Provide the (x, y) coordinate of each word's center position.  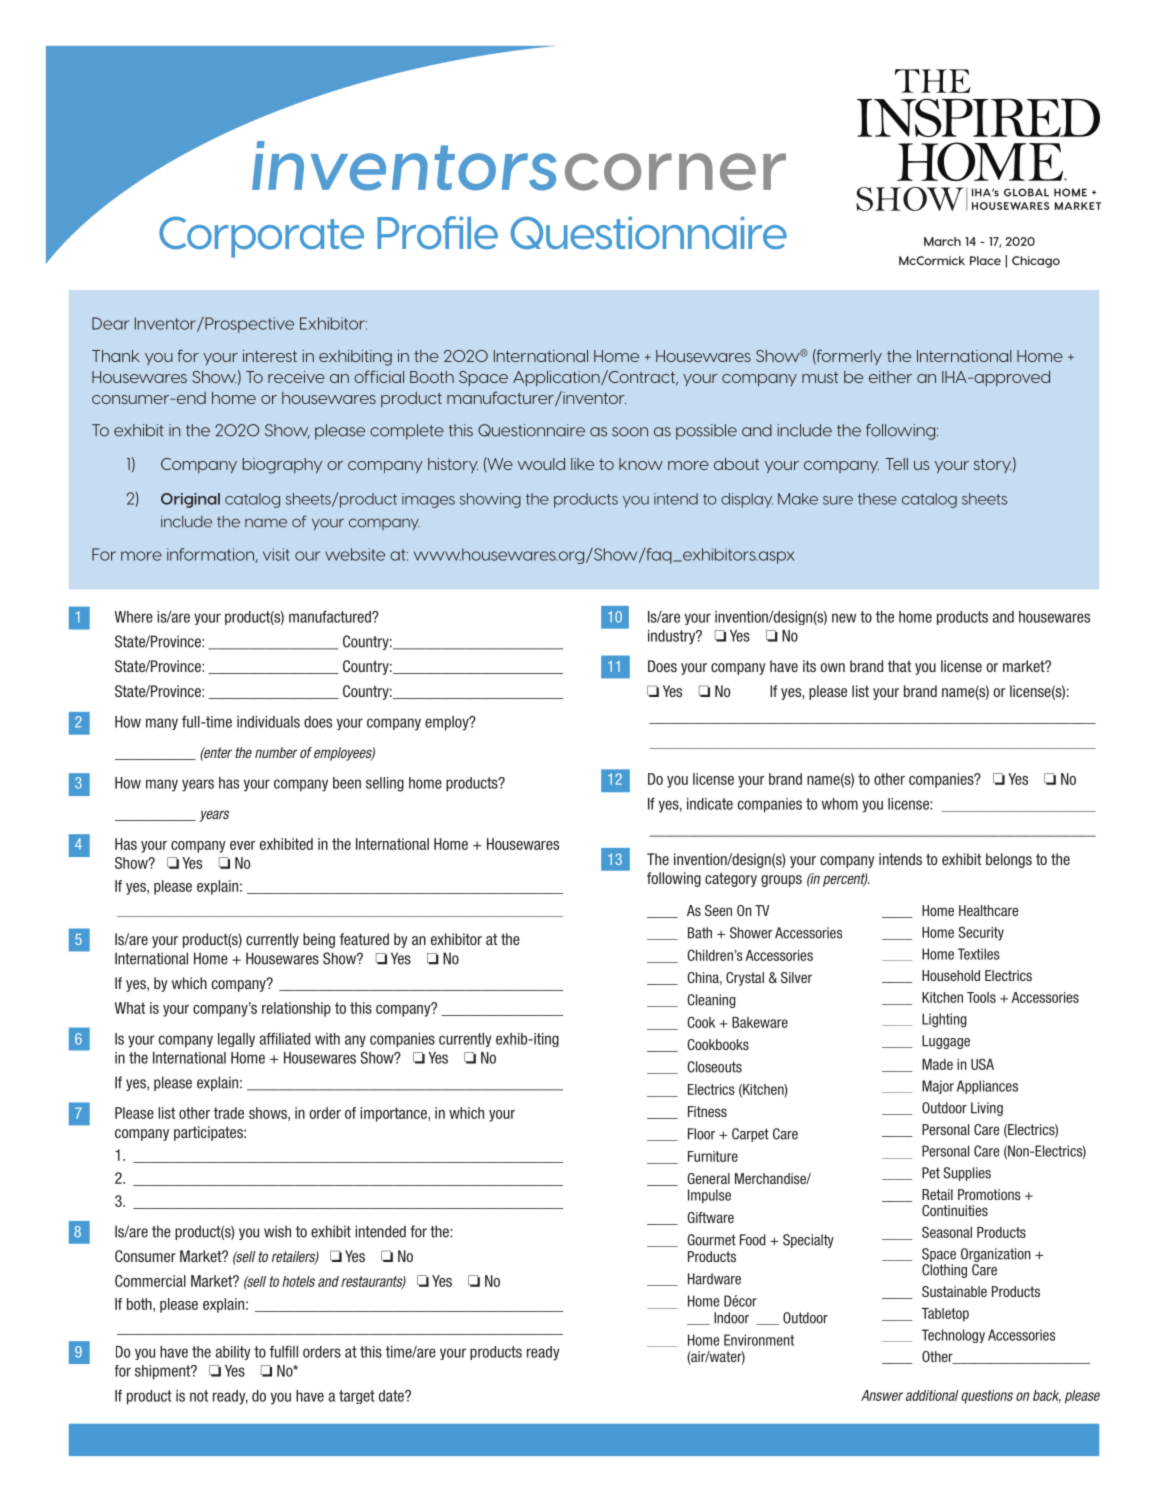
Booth (432, 377)
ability (233, 1353)
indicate (710, 804)
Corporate (261, 237)
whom (840, 804)
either (890, 377)
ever (243, 845)
